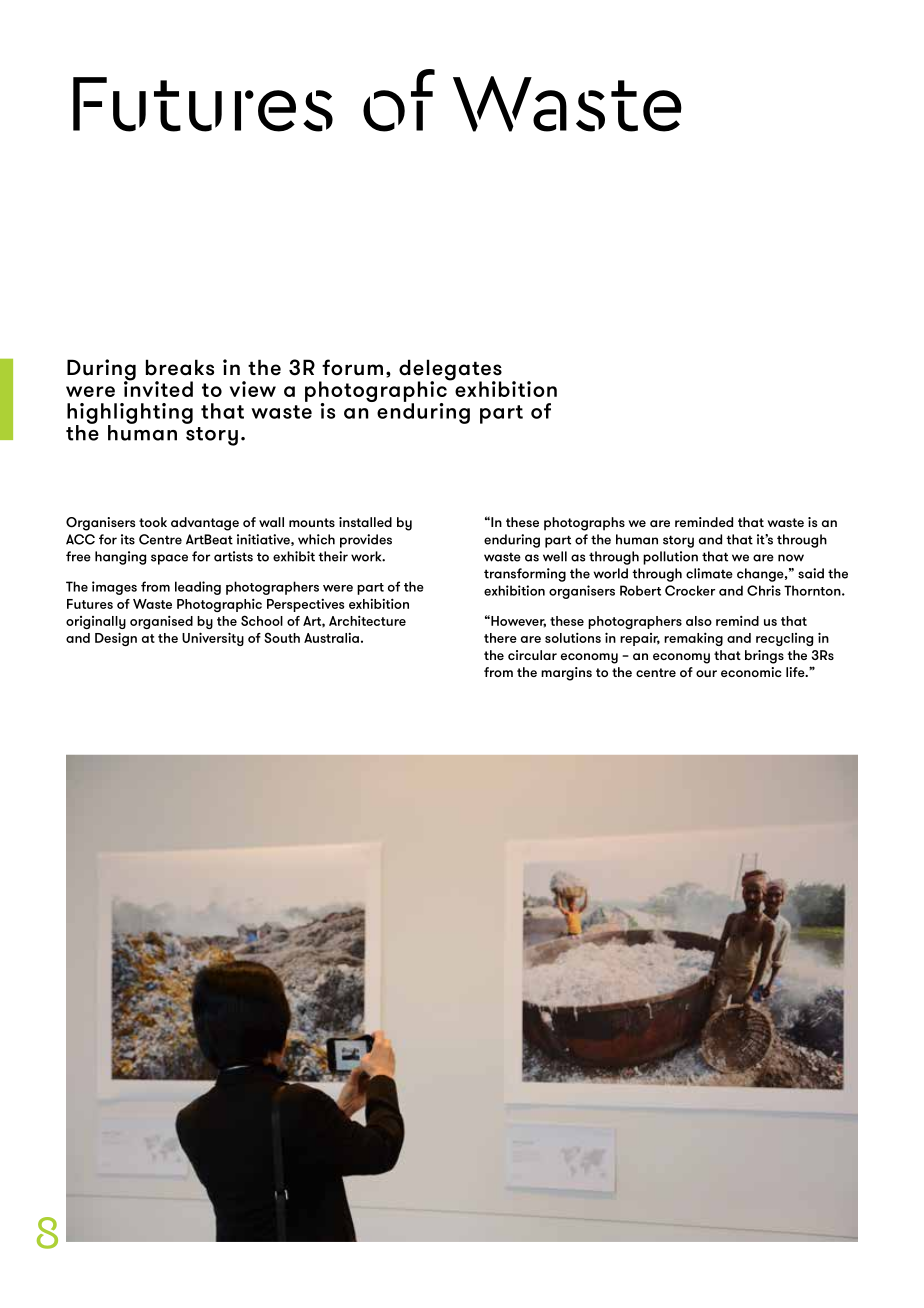  Describe the element at coordinates (450, 371) in the screenshot. I see `delegates` at that location.
